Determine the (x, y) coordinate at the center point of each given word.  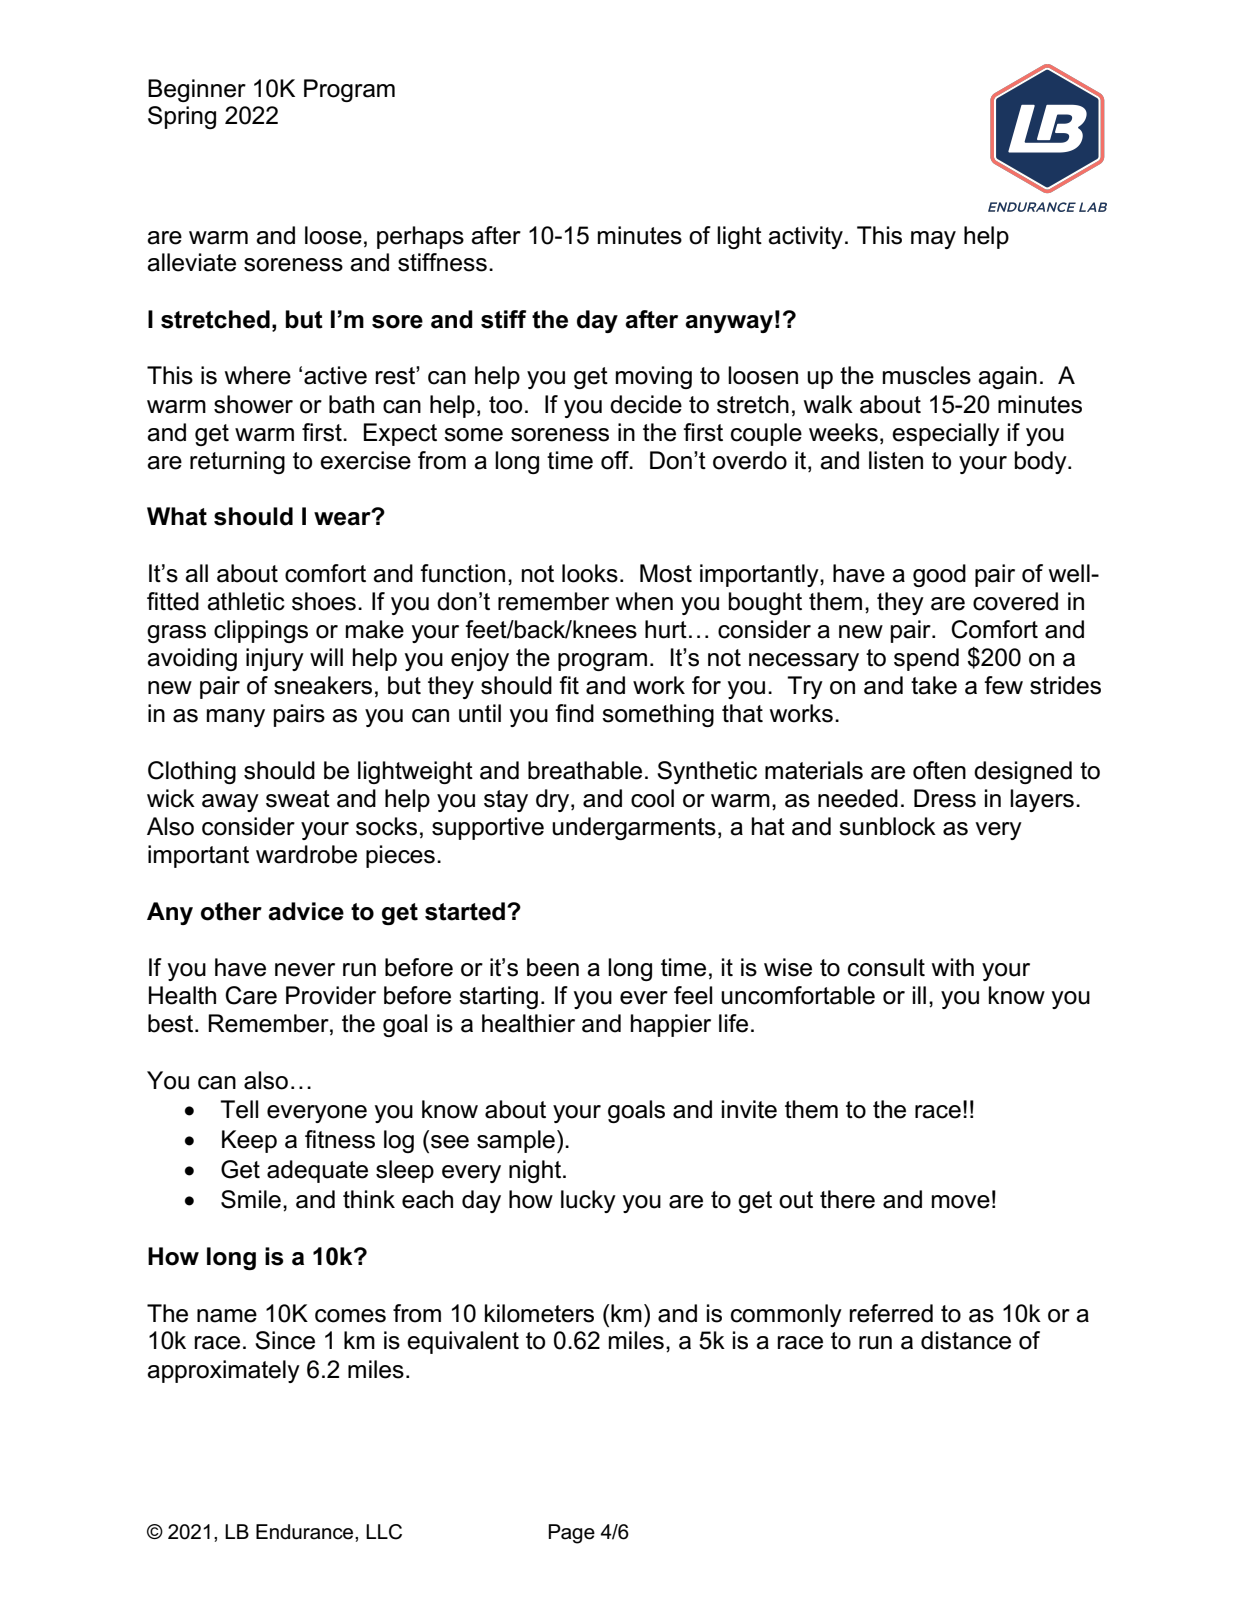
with (953, 967)
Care (251, 995)
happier (671, 1025)
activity (805, 237)
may (933, 240)
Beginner (197, 90)
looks (590, 573)
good (939, 575)
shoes (324, 601)
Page (571, 1534)
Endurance (306, 1532)
